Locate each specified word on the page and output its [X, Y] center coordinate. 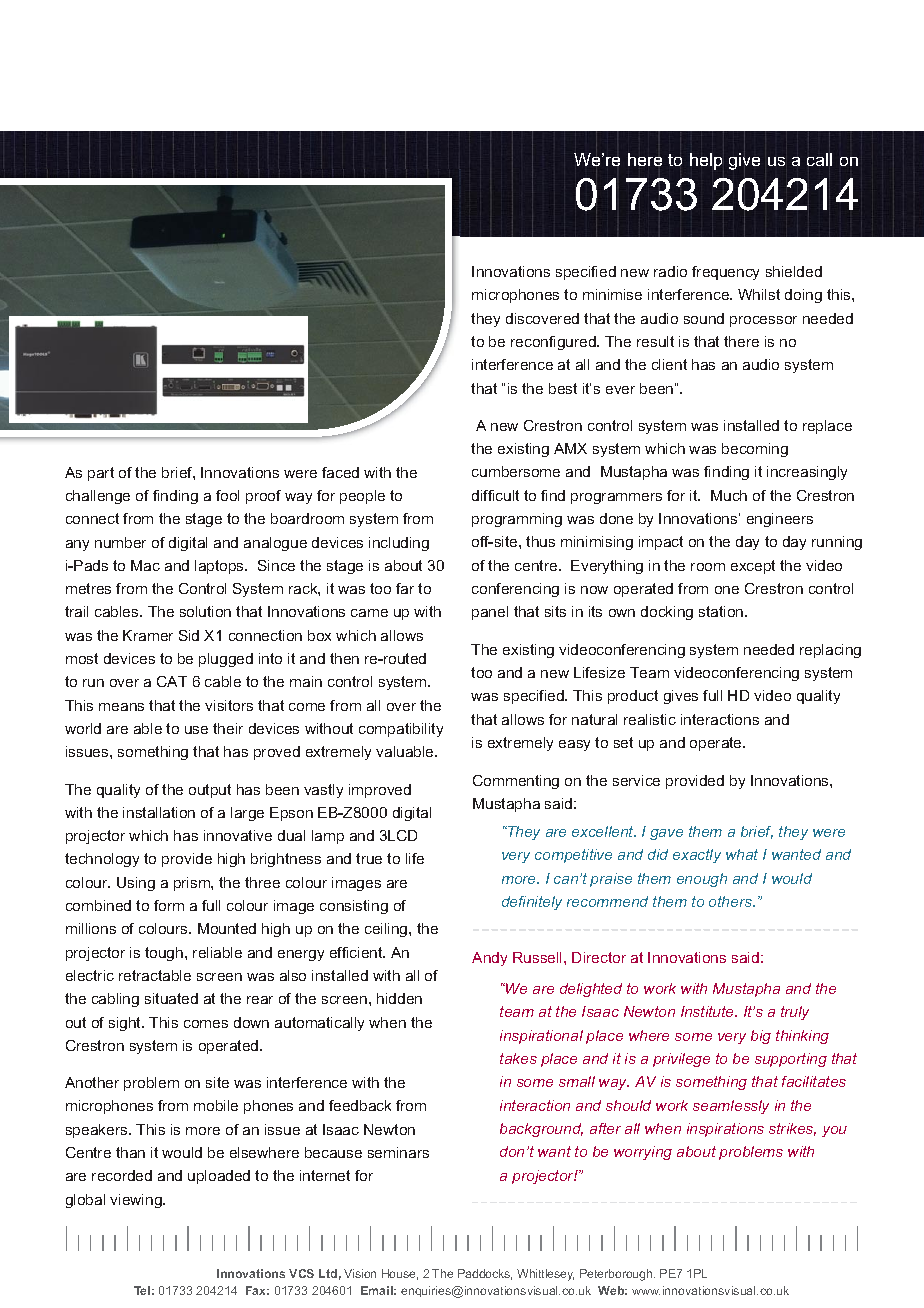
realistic [650, 719]
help [706, 161]
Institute [709, 1011]
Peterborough [617, 1275]
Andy [489, 959]
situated [171, 998]
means [121, 707]
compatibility [401, 730]
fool [227, 495]
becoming [755, 450]
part [101, 474]
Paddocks [485, 1274]
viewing [137, 1201]
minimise [612, 294]
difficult [495, 495]
